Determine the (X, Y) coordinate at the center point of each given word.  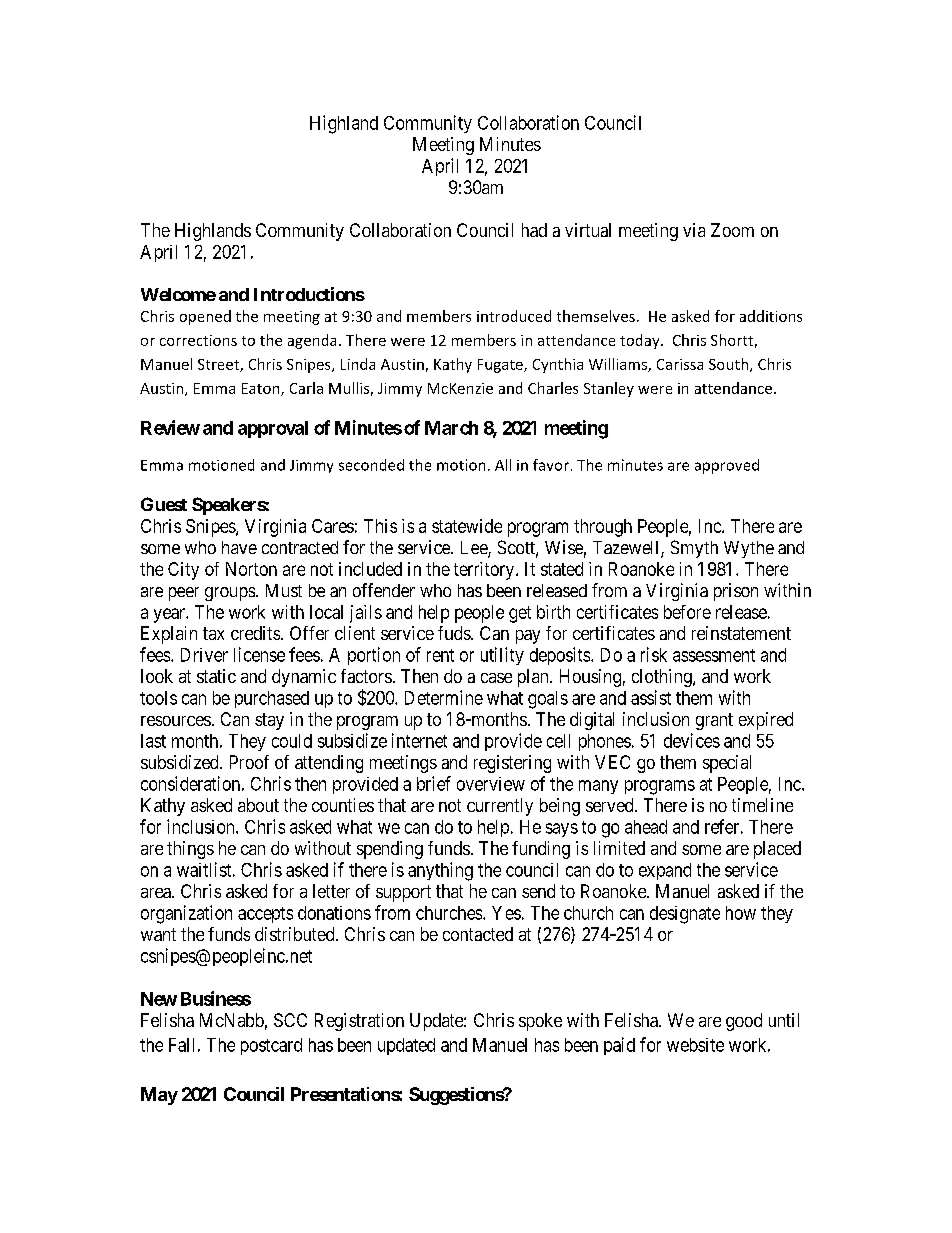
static (216, 676)
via (694, 230)
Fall (181, 1045)
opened (205, 317)
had (534, 230)
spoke (540, 1022)
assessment (714, 655)
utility (502, 656)
